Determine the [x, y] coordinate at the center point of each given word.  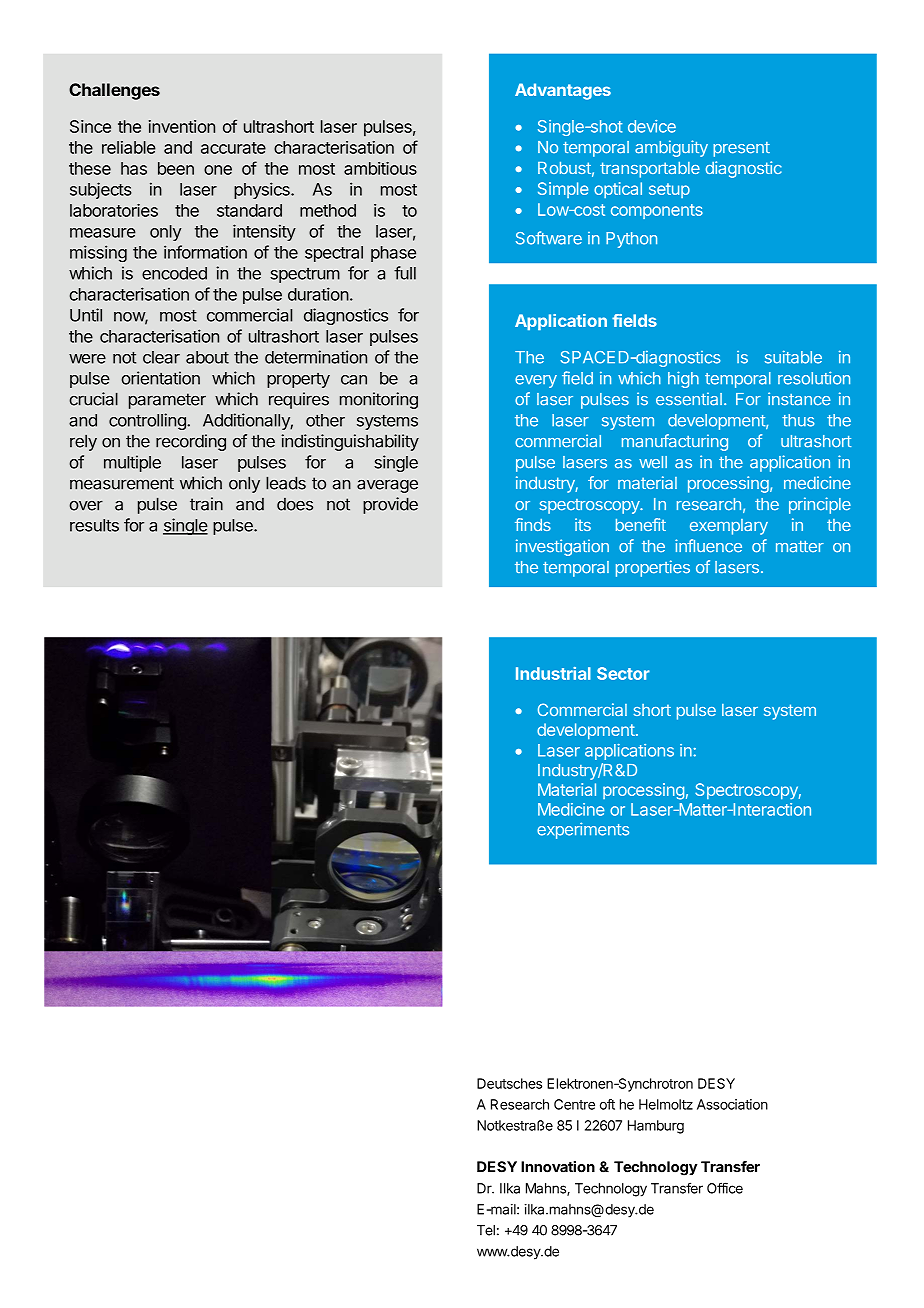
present [741, 149]
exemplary [729, 527]
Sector [623, 673]
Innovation [558, 1167]
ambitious [380, 168]
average [387, 486]
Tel [486, 1230]
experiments [583, 830]
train [206, 504]
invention [182, 126]
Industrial [553, 673]
